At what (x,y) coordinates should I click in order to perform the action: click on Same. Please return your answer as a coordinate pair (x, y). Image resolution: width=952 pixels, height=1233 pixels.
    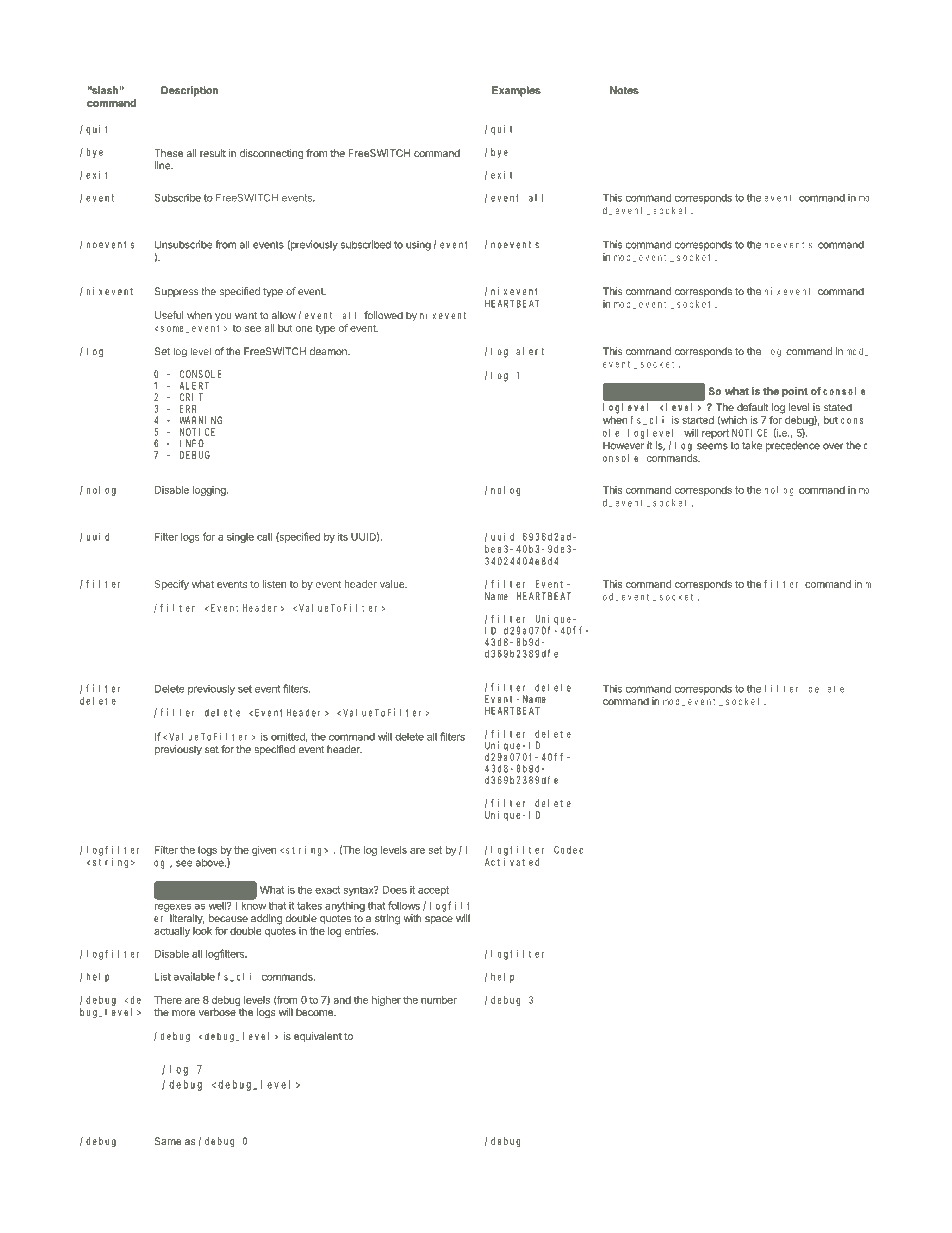
    Looking at the image, I should click on (168, 1141).
